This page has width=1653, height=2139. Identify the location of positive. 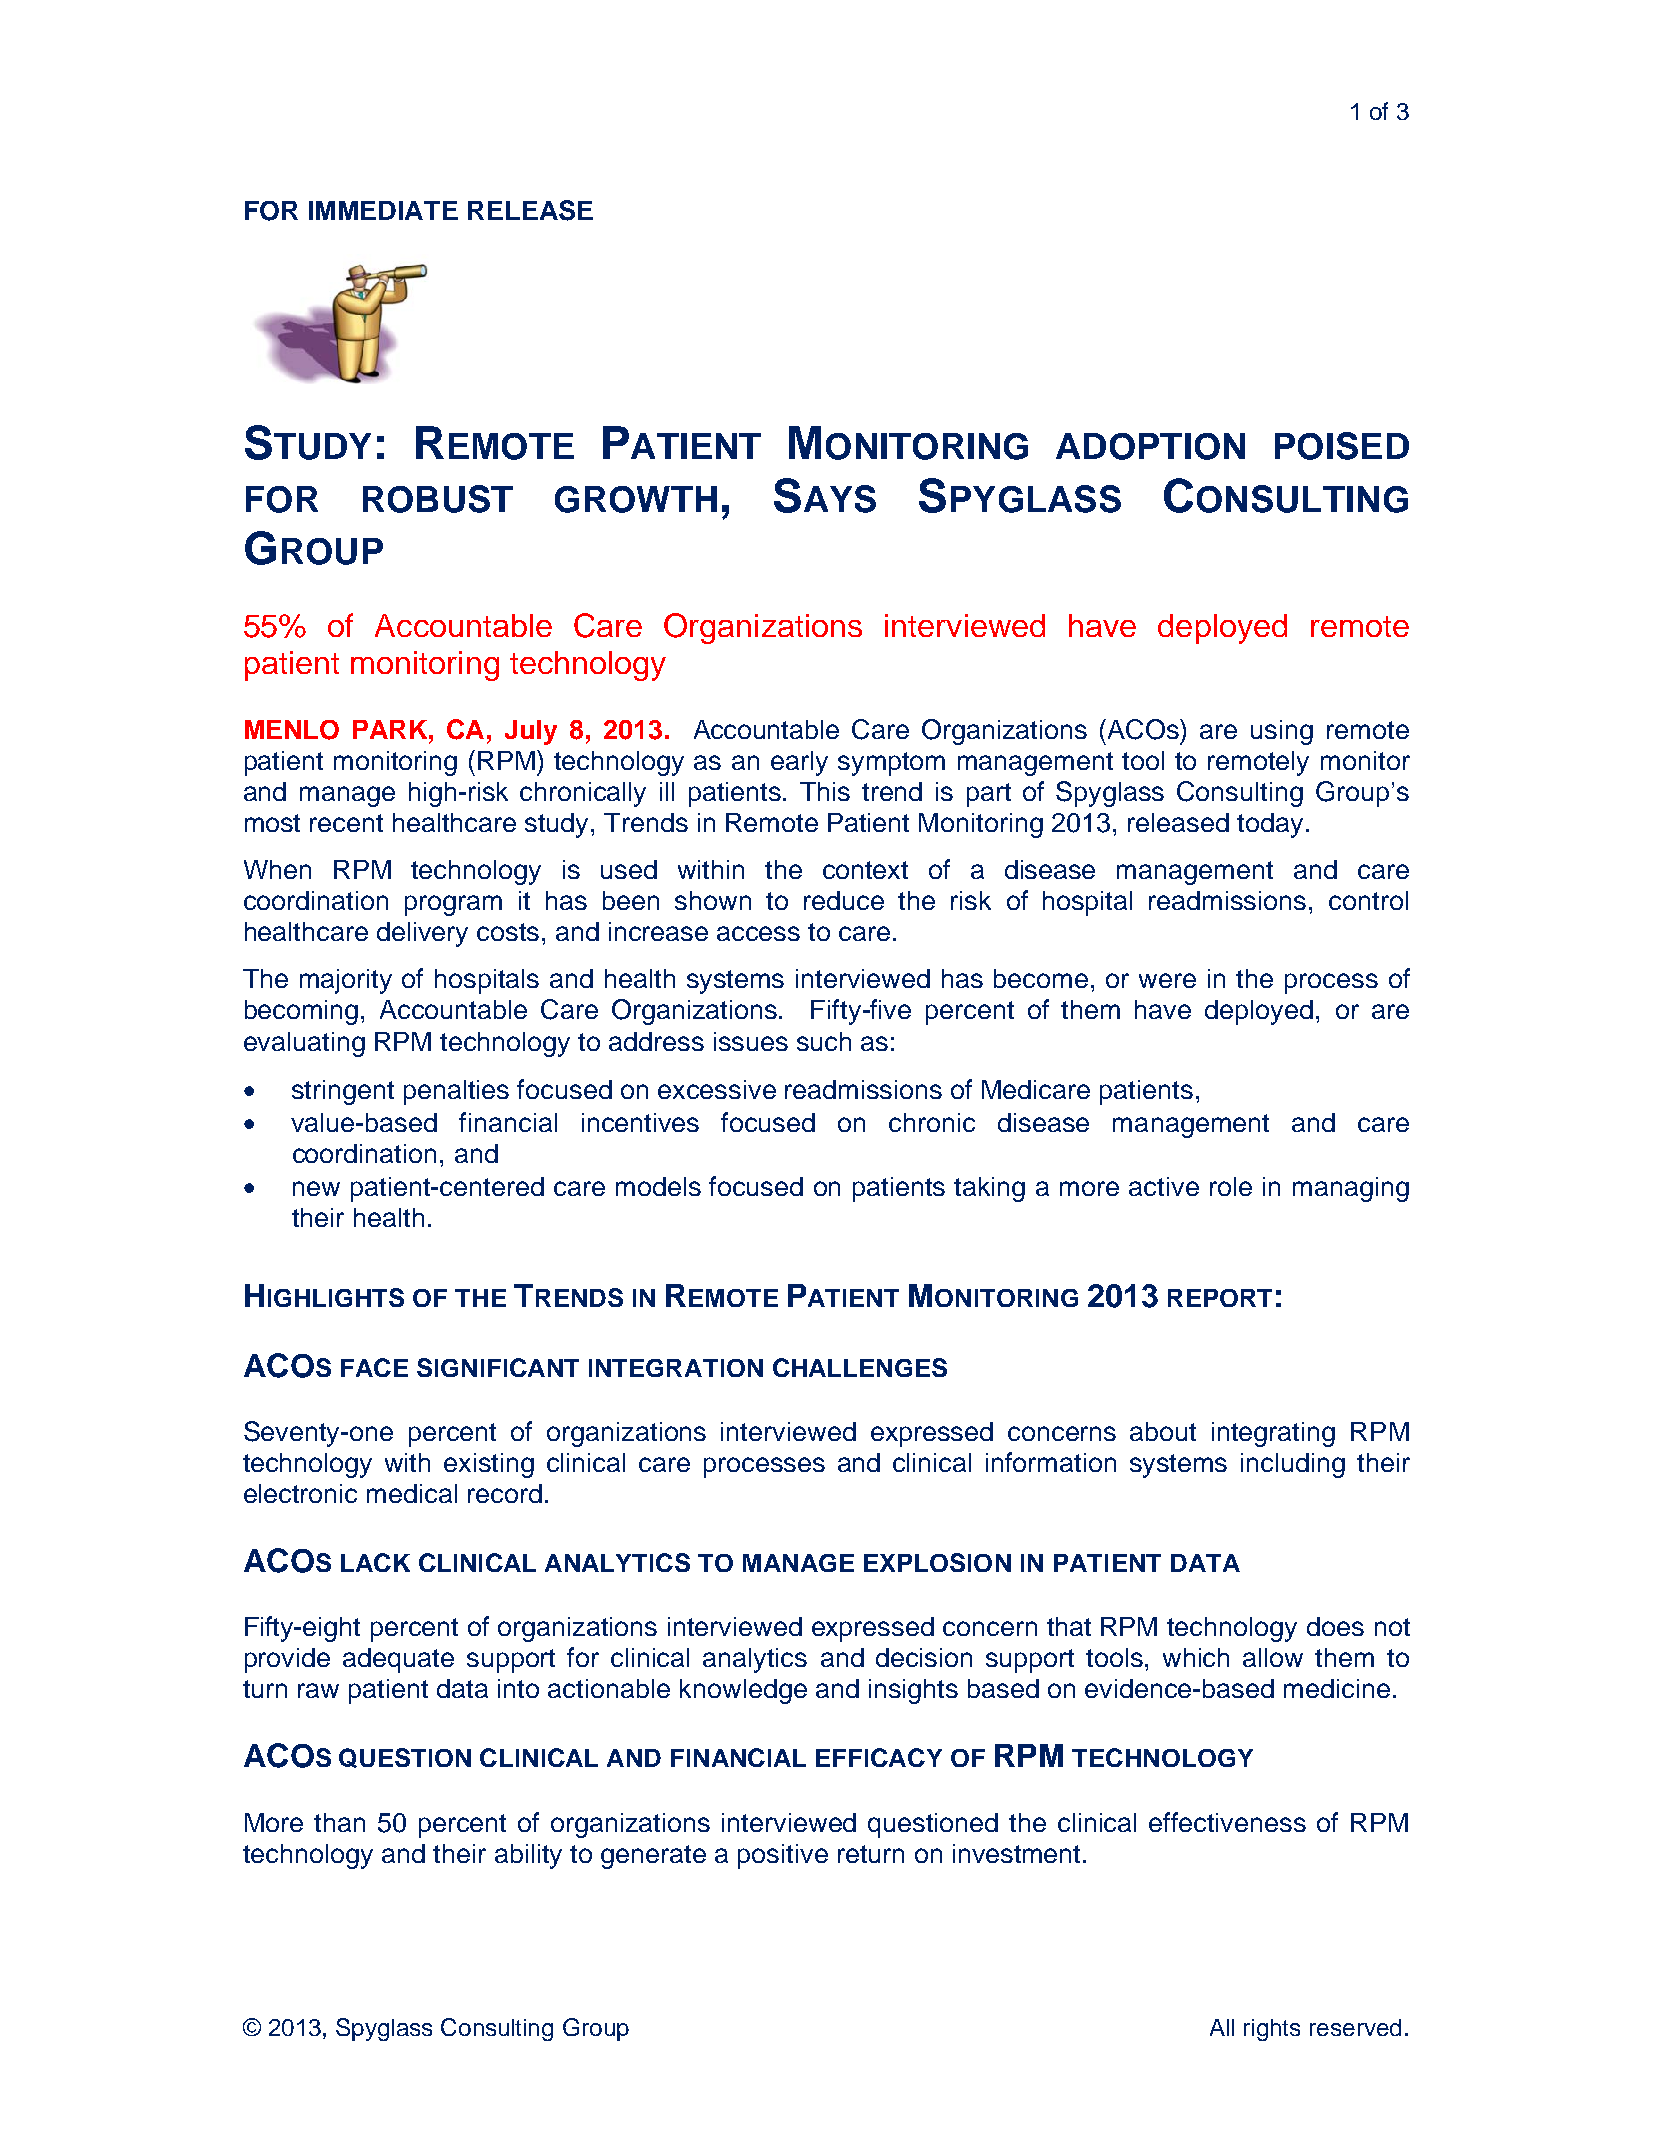
(783, 1856).
